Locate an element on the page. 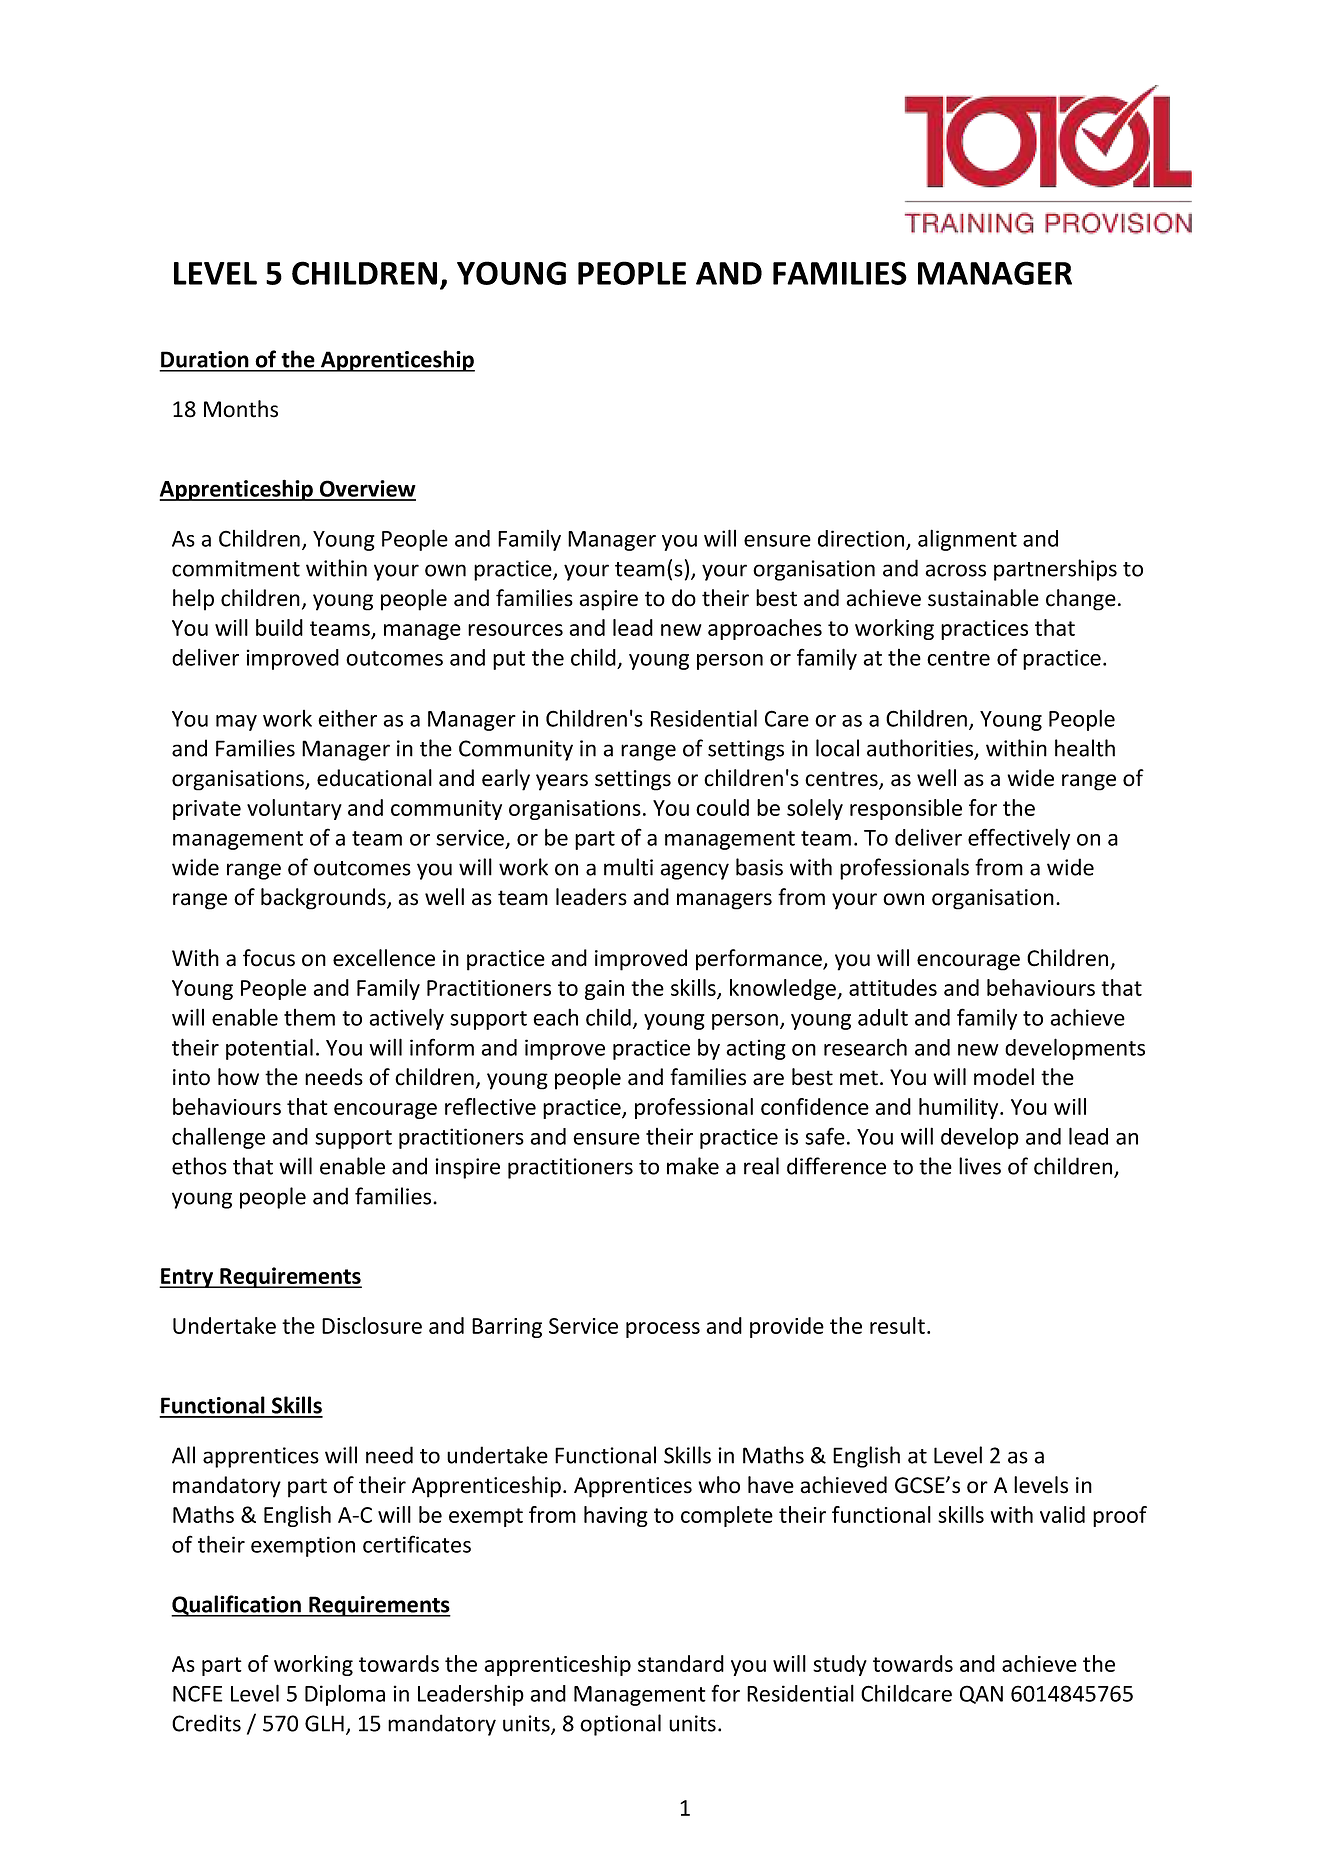 The image size is (1320, 1867). Diploma is located at coordinates (345, 1695).
